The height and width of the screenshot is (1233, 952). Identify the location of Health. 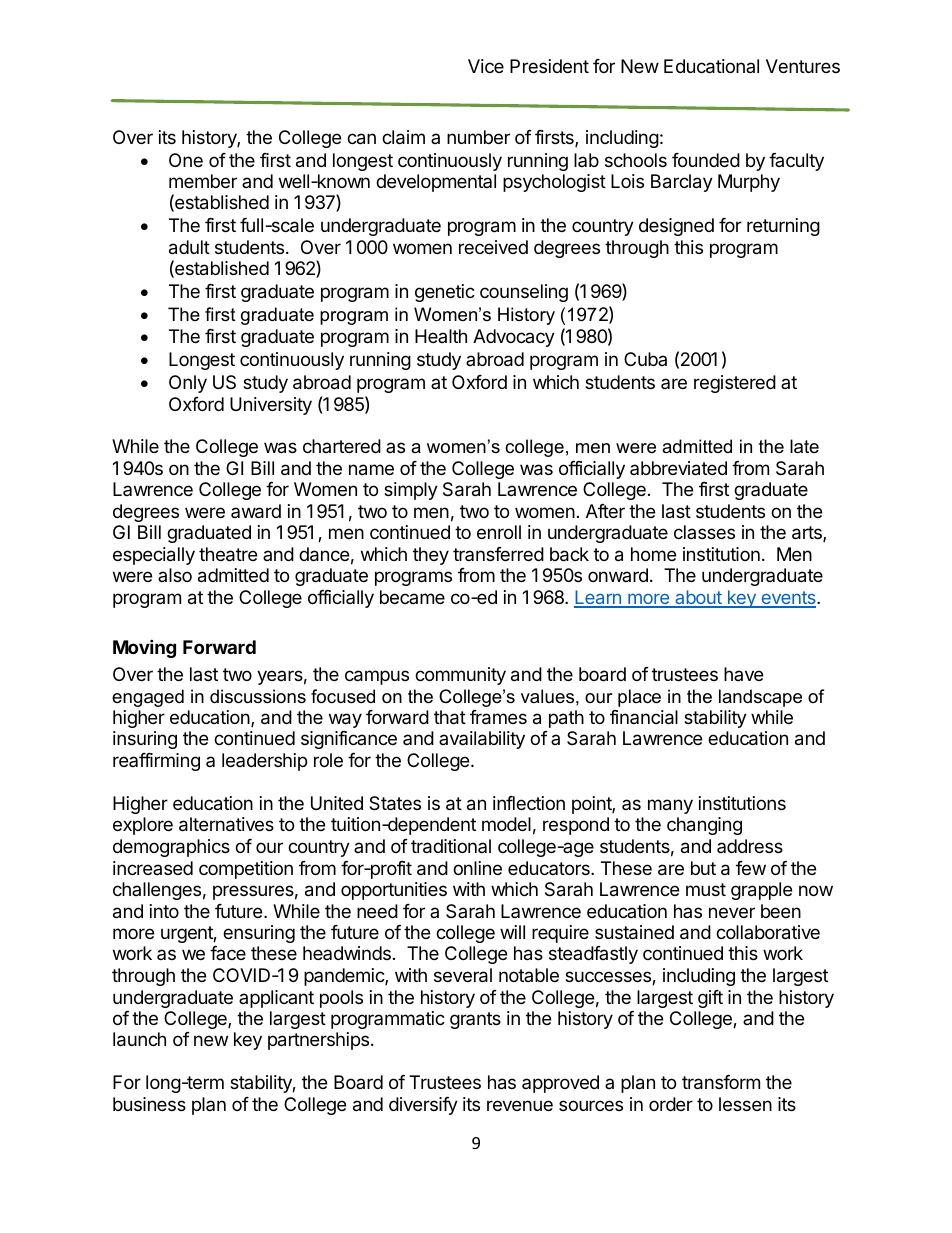
(441, 336).
